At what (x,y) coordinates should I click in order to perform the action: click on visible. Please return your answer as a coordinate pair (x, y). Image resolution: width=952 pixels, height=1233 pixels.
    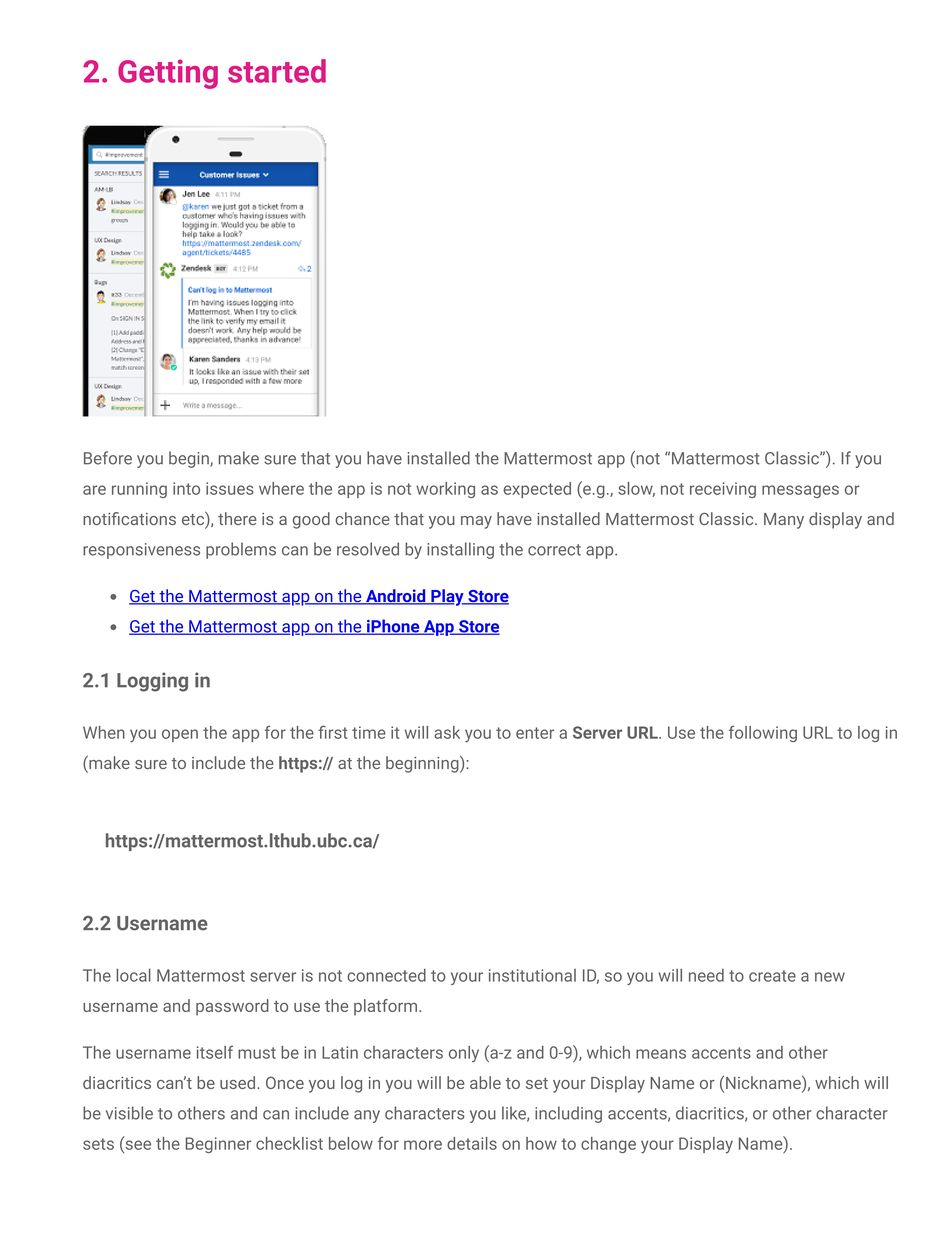
    Looking at the image, I should click on (129, 1113).
